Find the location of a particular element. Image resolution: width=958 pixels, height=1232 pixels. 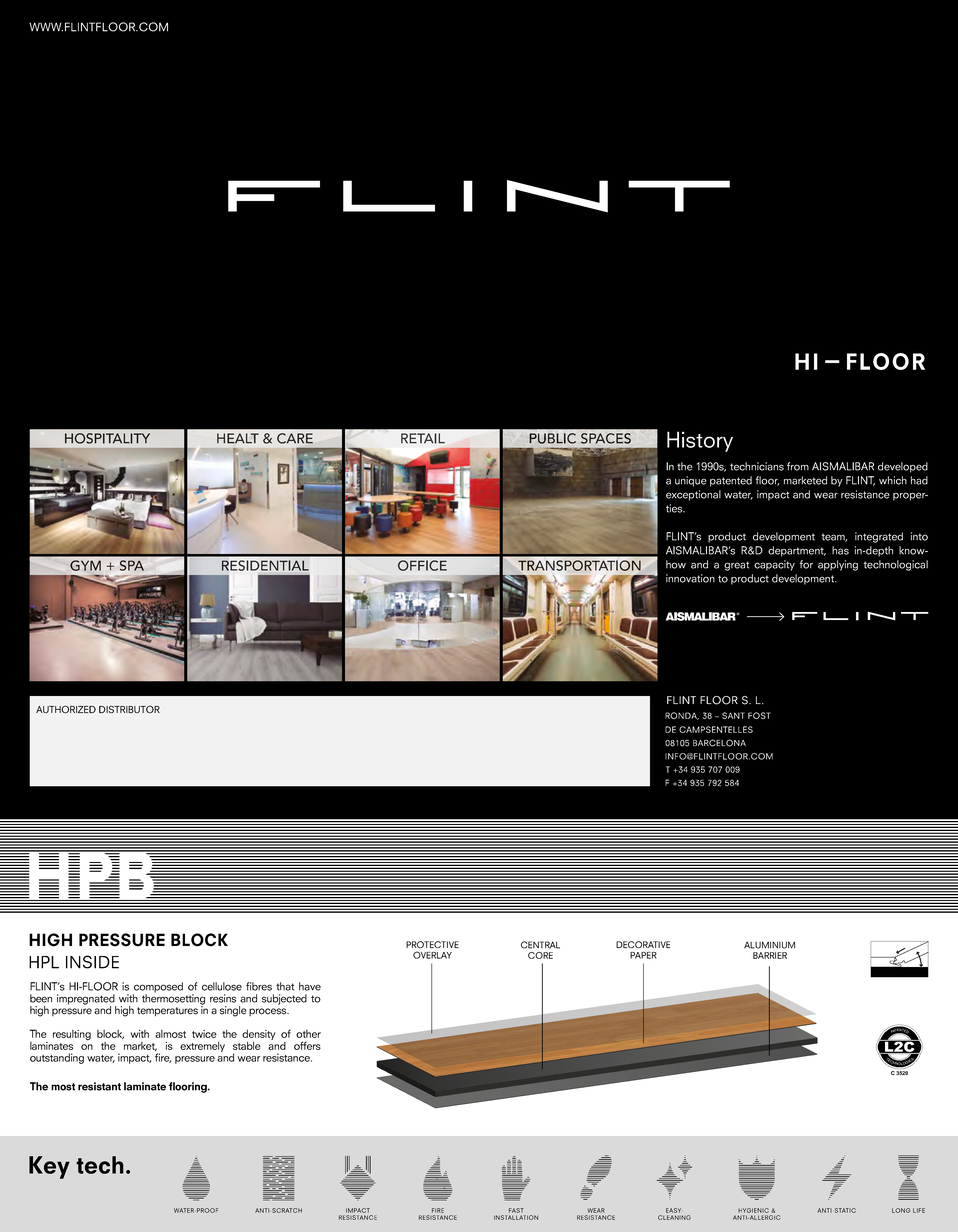

DISTRIBUTOR is located at coordinates (129, 709).
